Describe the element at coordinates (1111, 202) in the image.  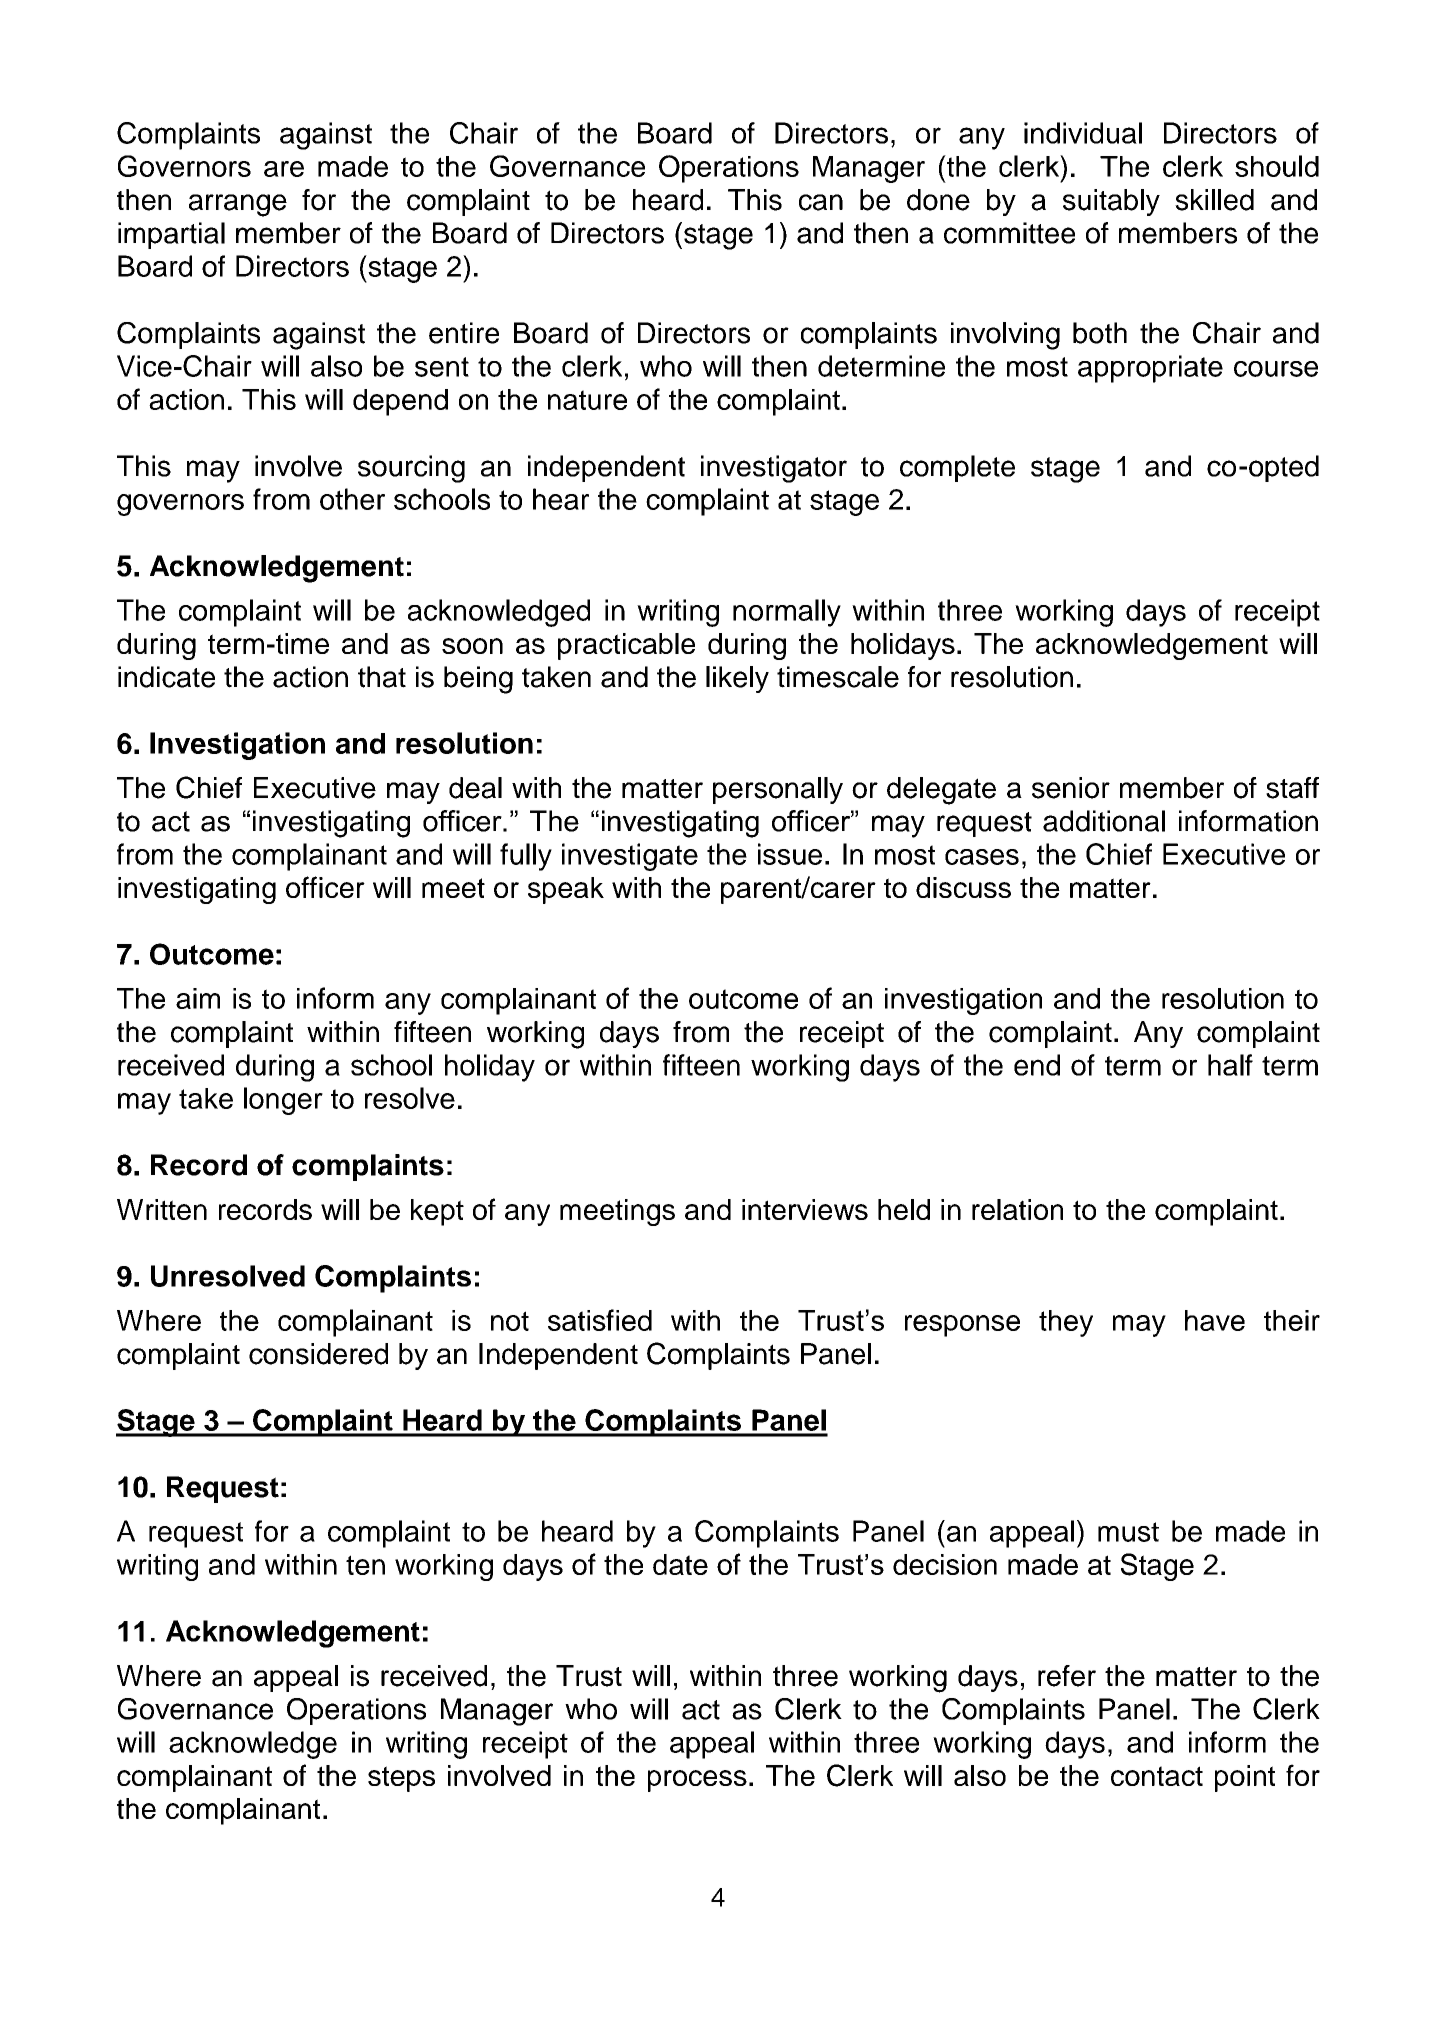
I see `suitably` at that location.
